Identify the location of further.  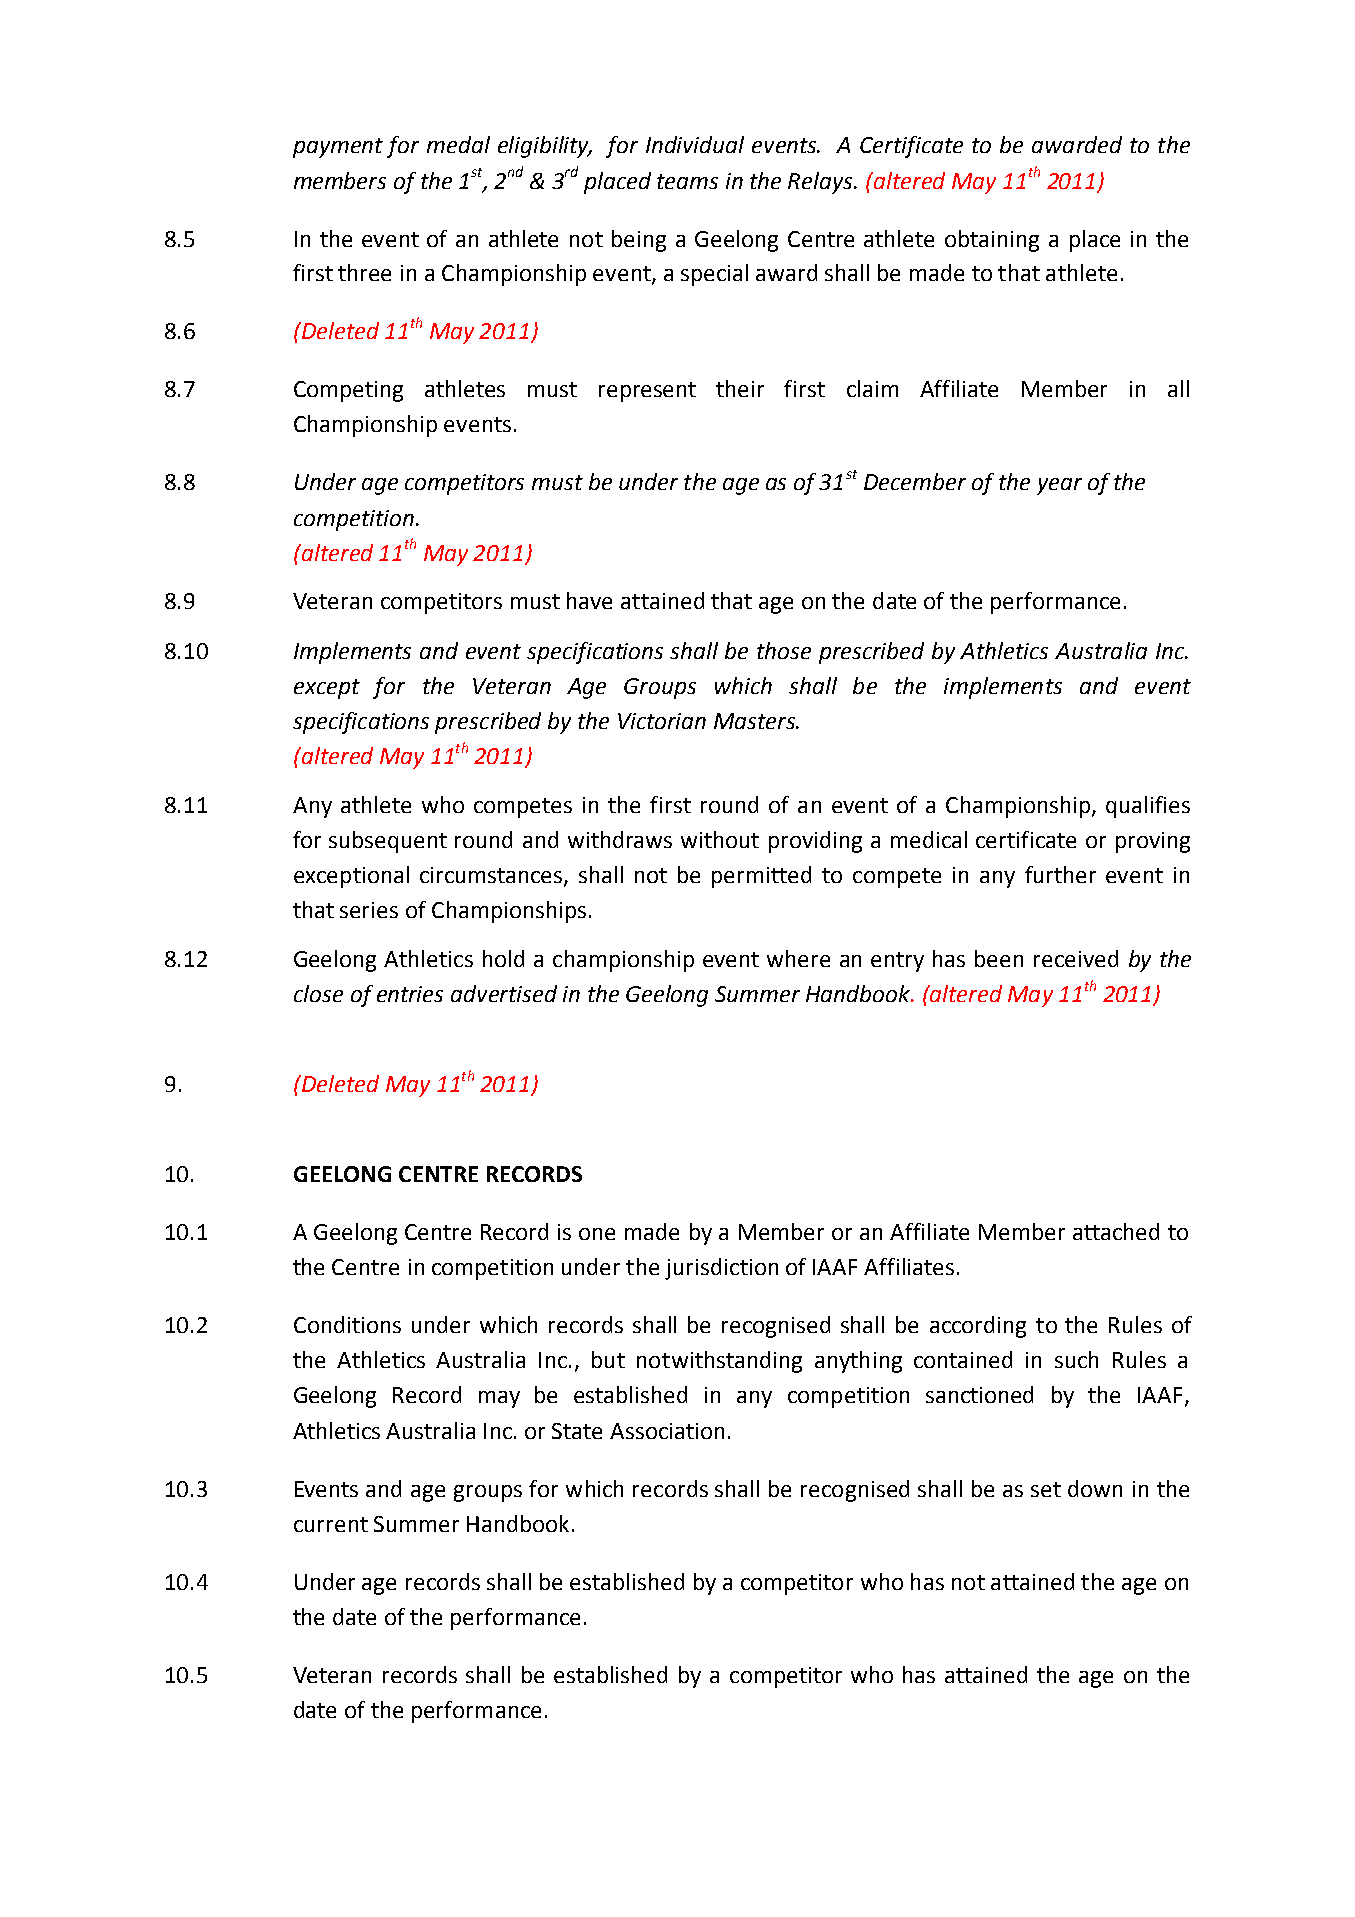
(1060, 874).
